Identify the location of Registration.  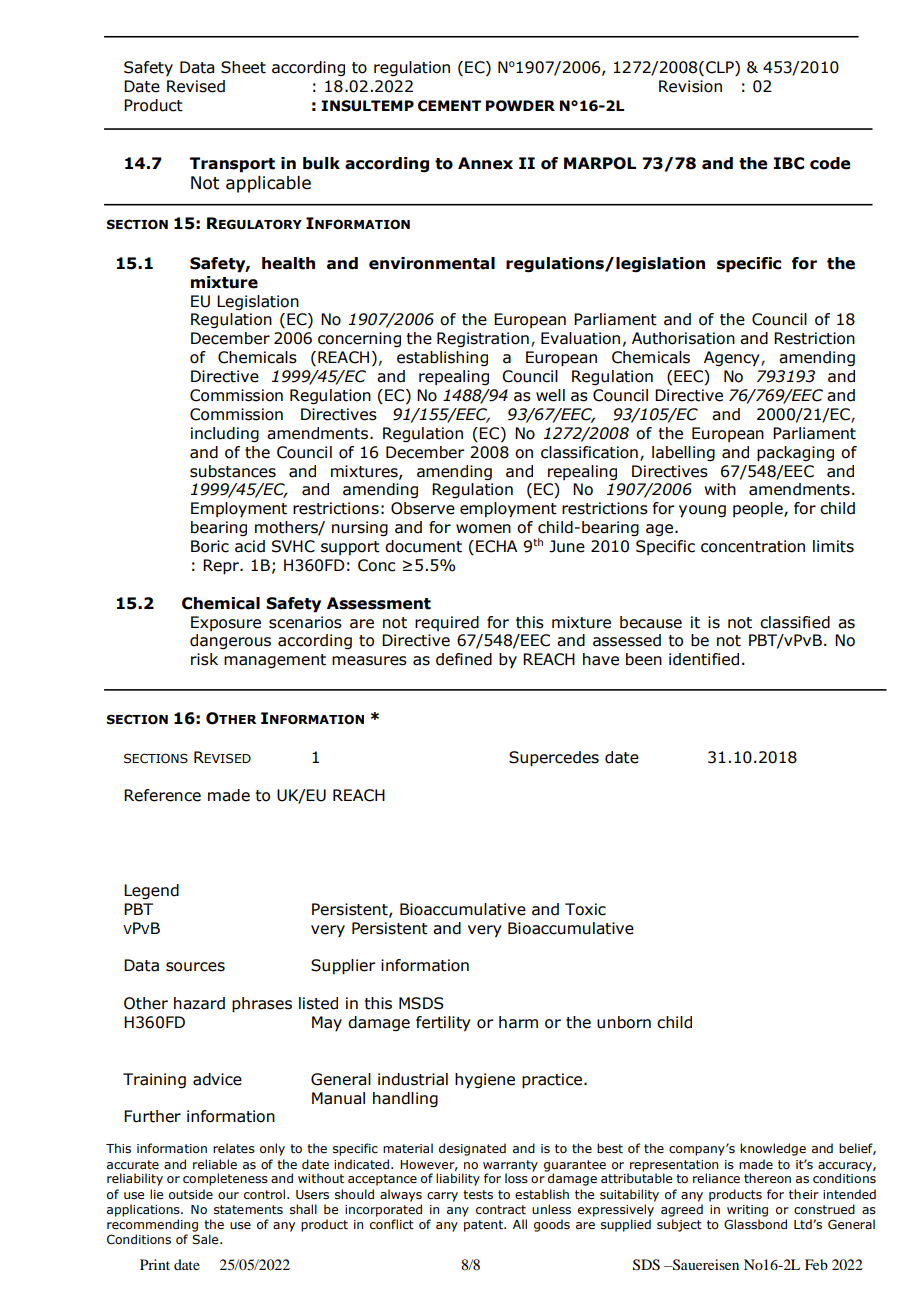
(483, 339).
